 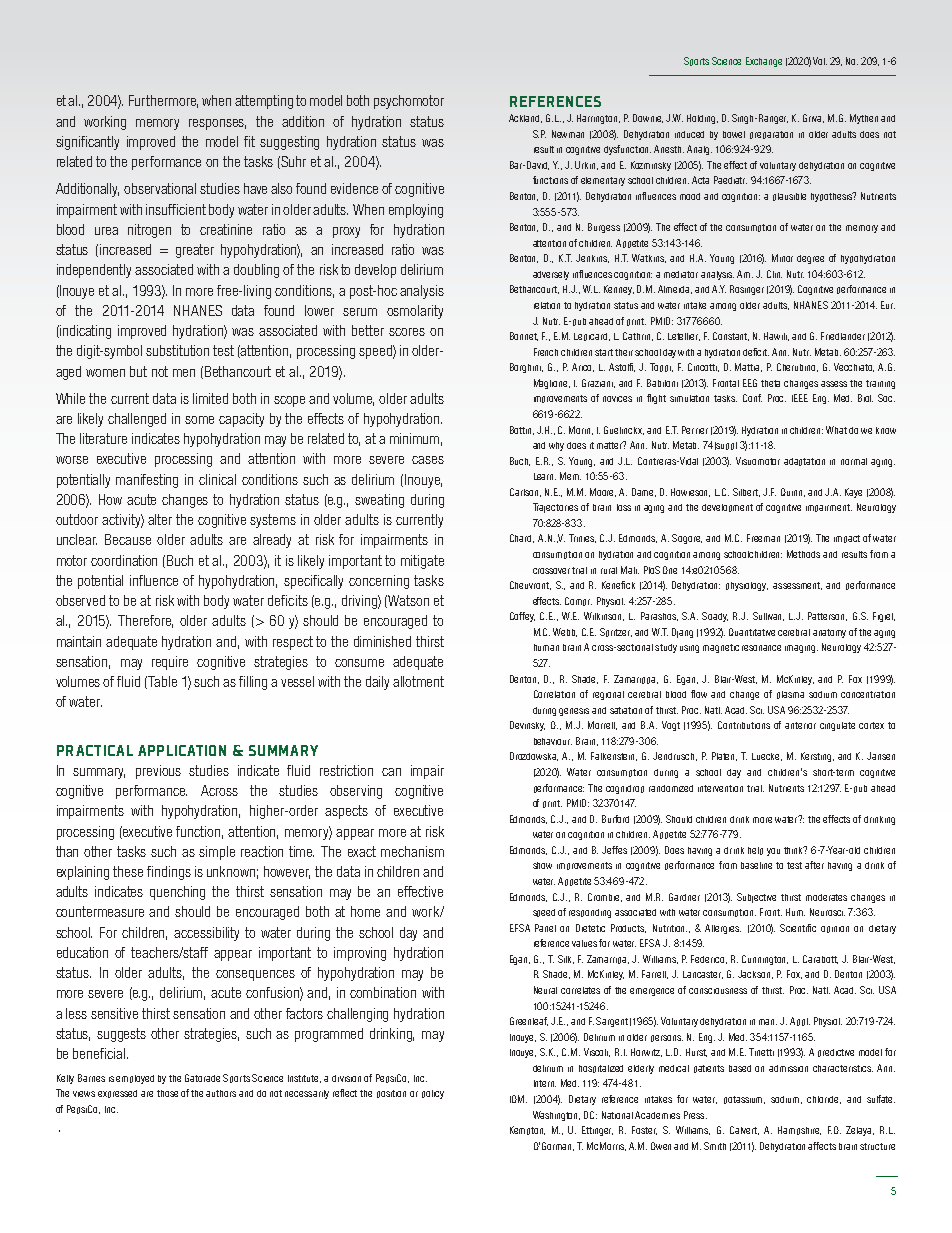 I want to click on substitution, so click(x=177, y=350).
